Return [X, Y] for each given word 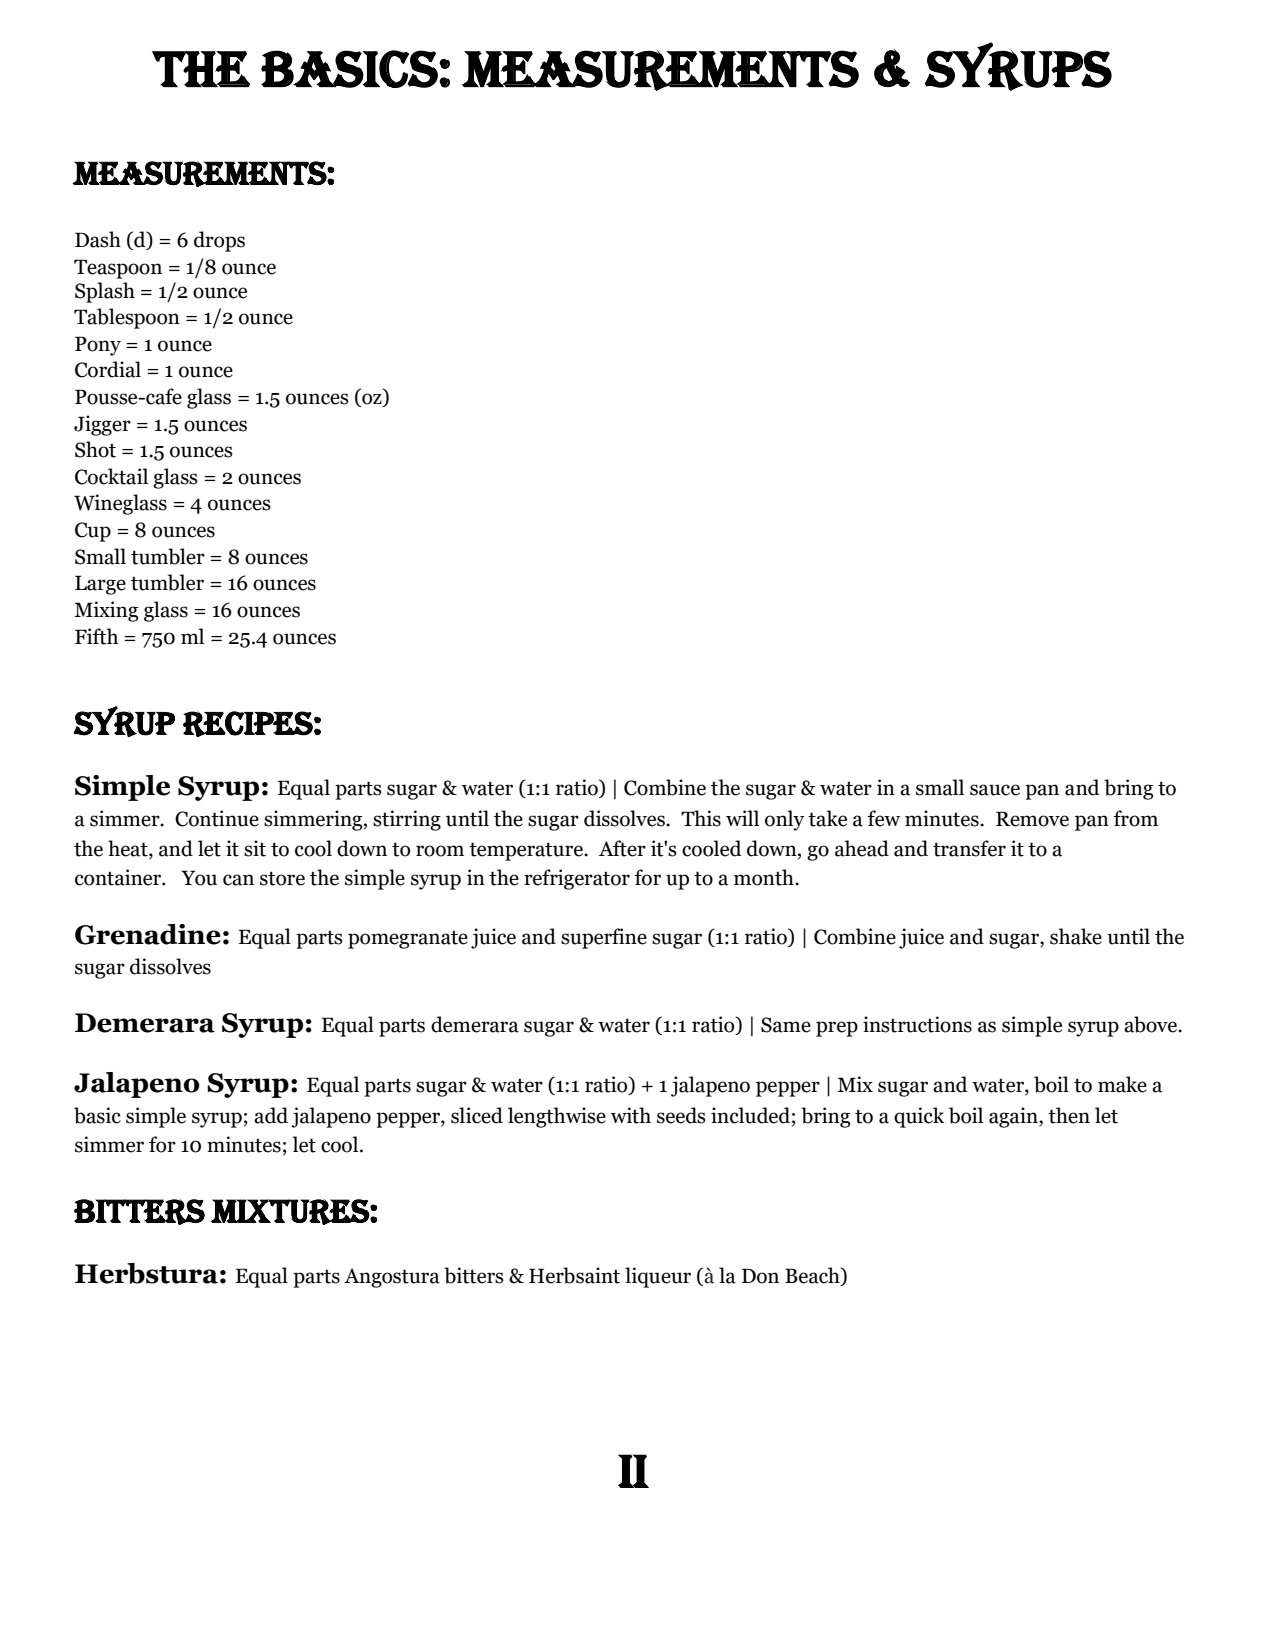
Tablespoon [127, 318]
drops [219, 241]
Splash [105, 292]
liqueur [658, 1277]
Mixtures [291, 1212]
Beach [813, 1276]
